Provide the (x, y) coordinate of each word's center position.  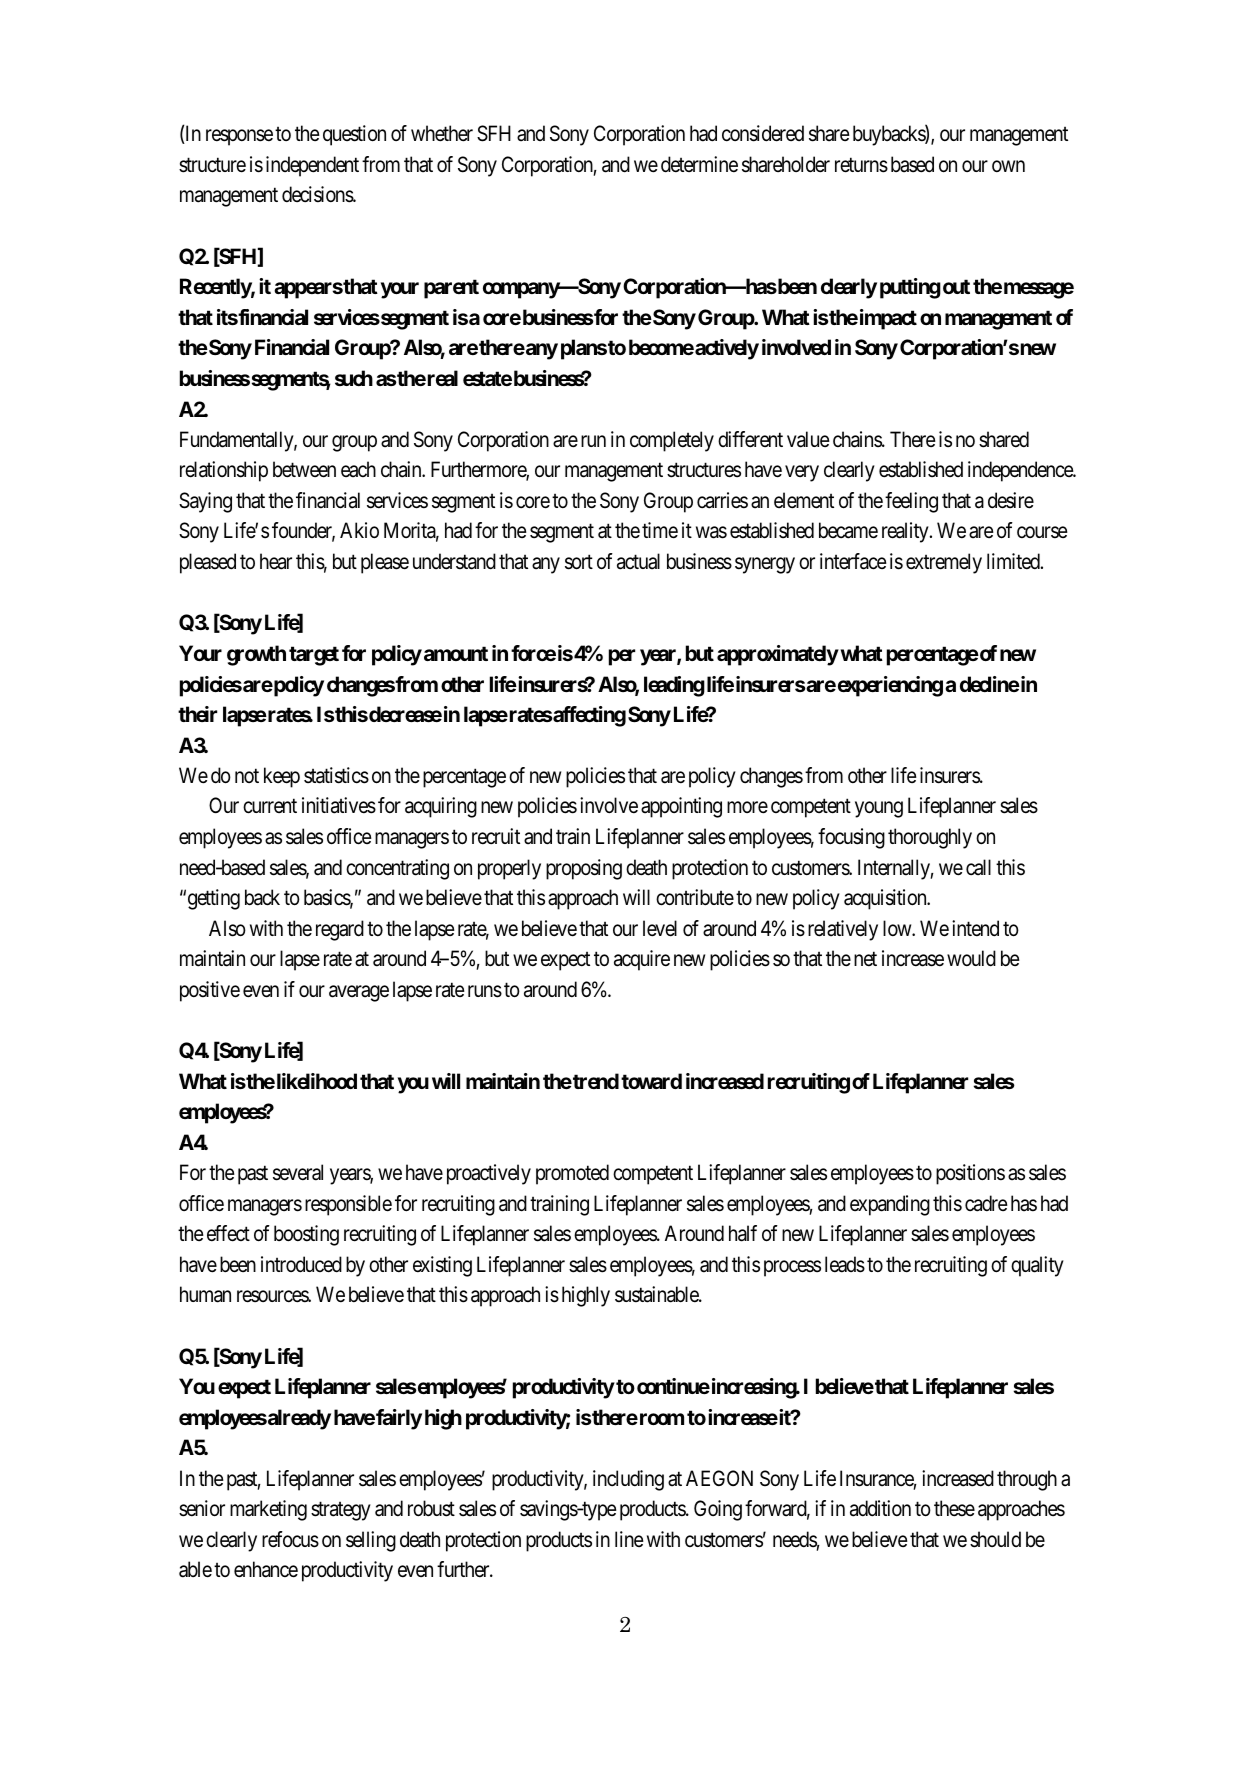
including (628, 1480)
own (1008, 166)
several (298, 1172)
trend (595, 1081)
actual (638, 561)
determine (699, 164)
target (314, 656)
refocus (290, 1539)
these (954, 1508)
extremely (944, 563)
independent (312, 166)
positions (970, 1174)
